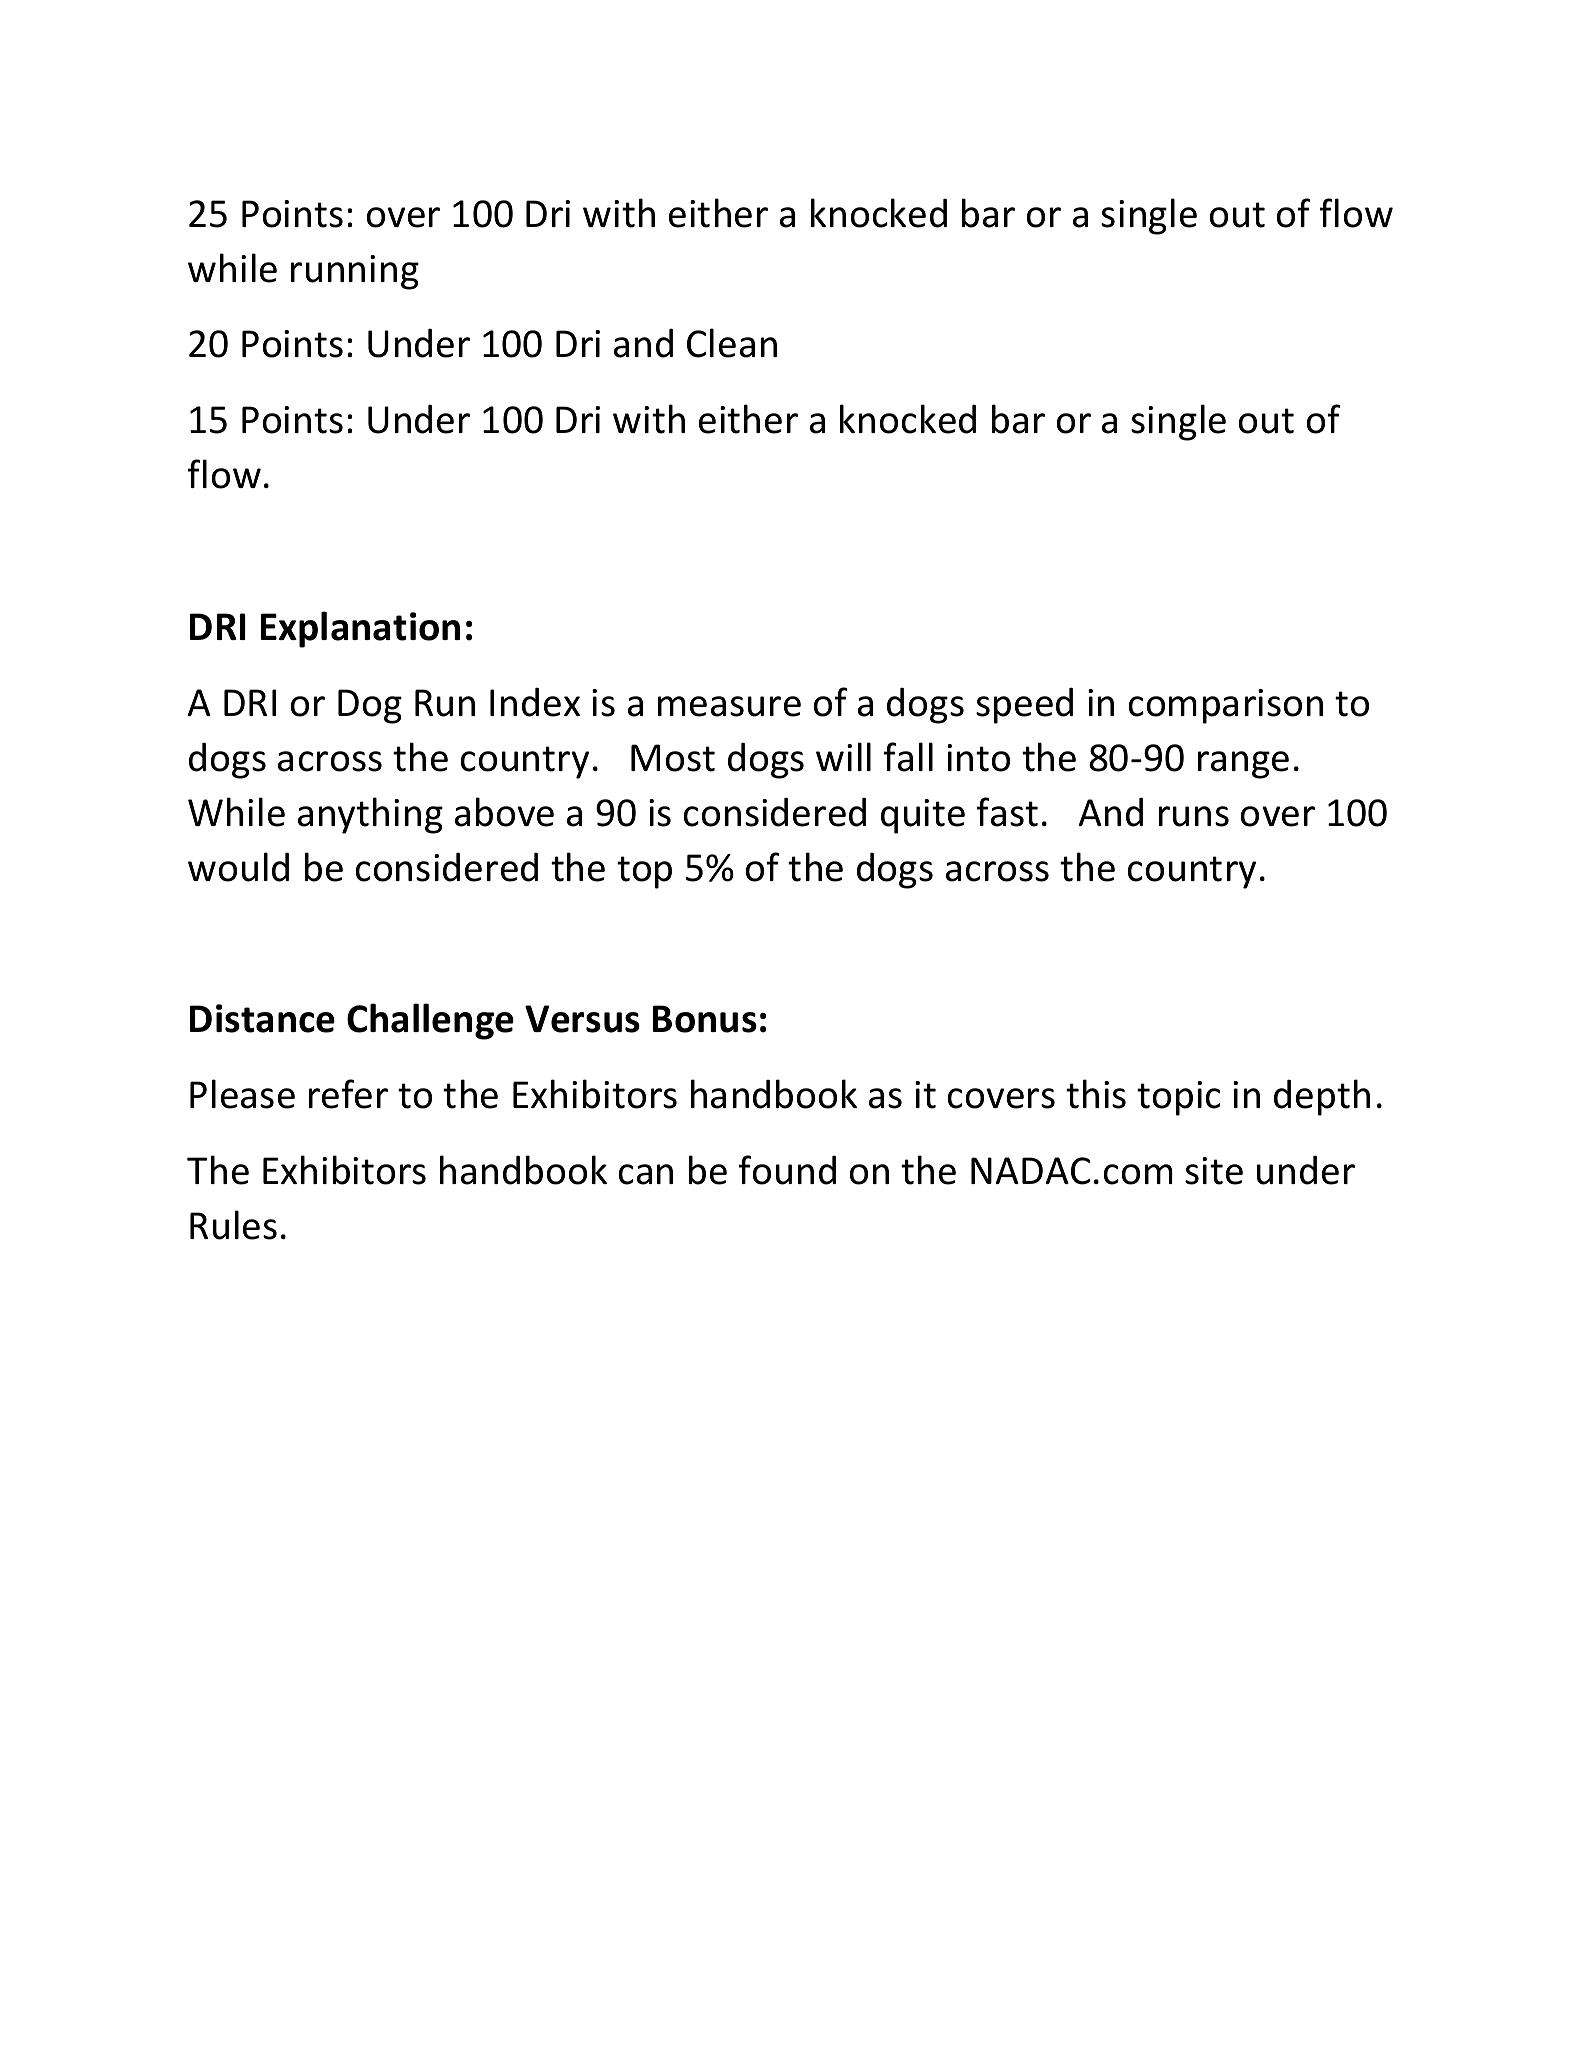 The width and height of the screenshot is (1596, 2065). I want to click on measure, so click(729, 706).
